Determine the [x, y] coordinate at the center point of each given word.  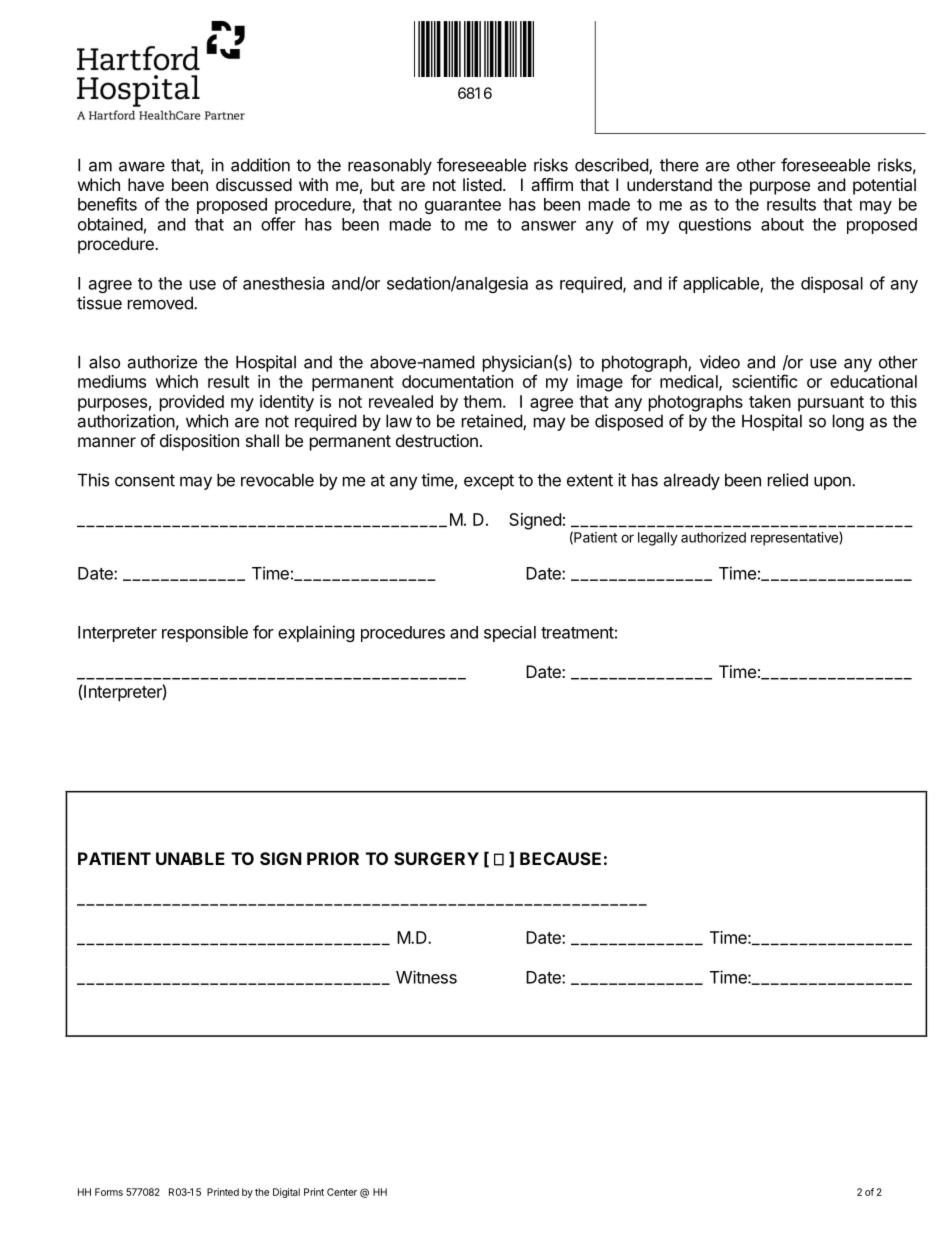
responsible [205, 633]
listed [482, 184]
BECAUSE [560, 858]
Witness [426, 977]
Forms [109, 1192]
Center [342, 1192]
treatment [577, 633]
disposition [199, 442]
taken [770, 401]
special [510, 634]
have [146, 184]
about [782, 224]
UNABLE [190, 858]
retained [493, 422]
